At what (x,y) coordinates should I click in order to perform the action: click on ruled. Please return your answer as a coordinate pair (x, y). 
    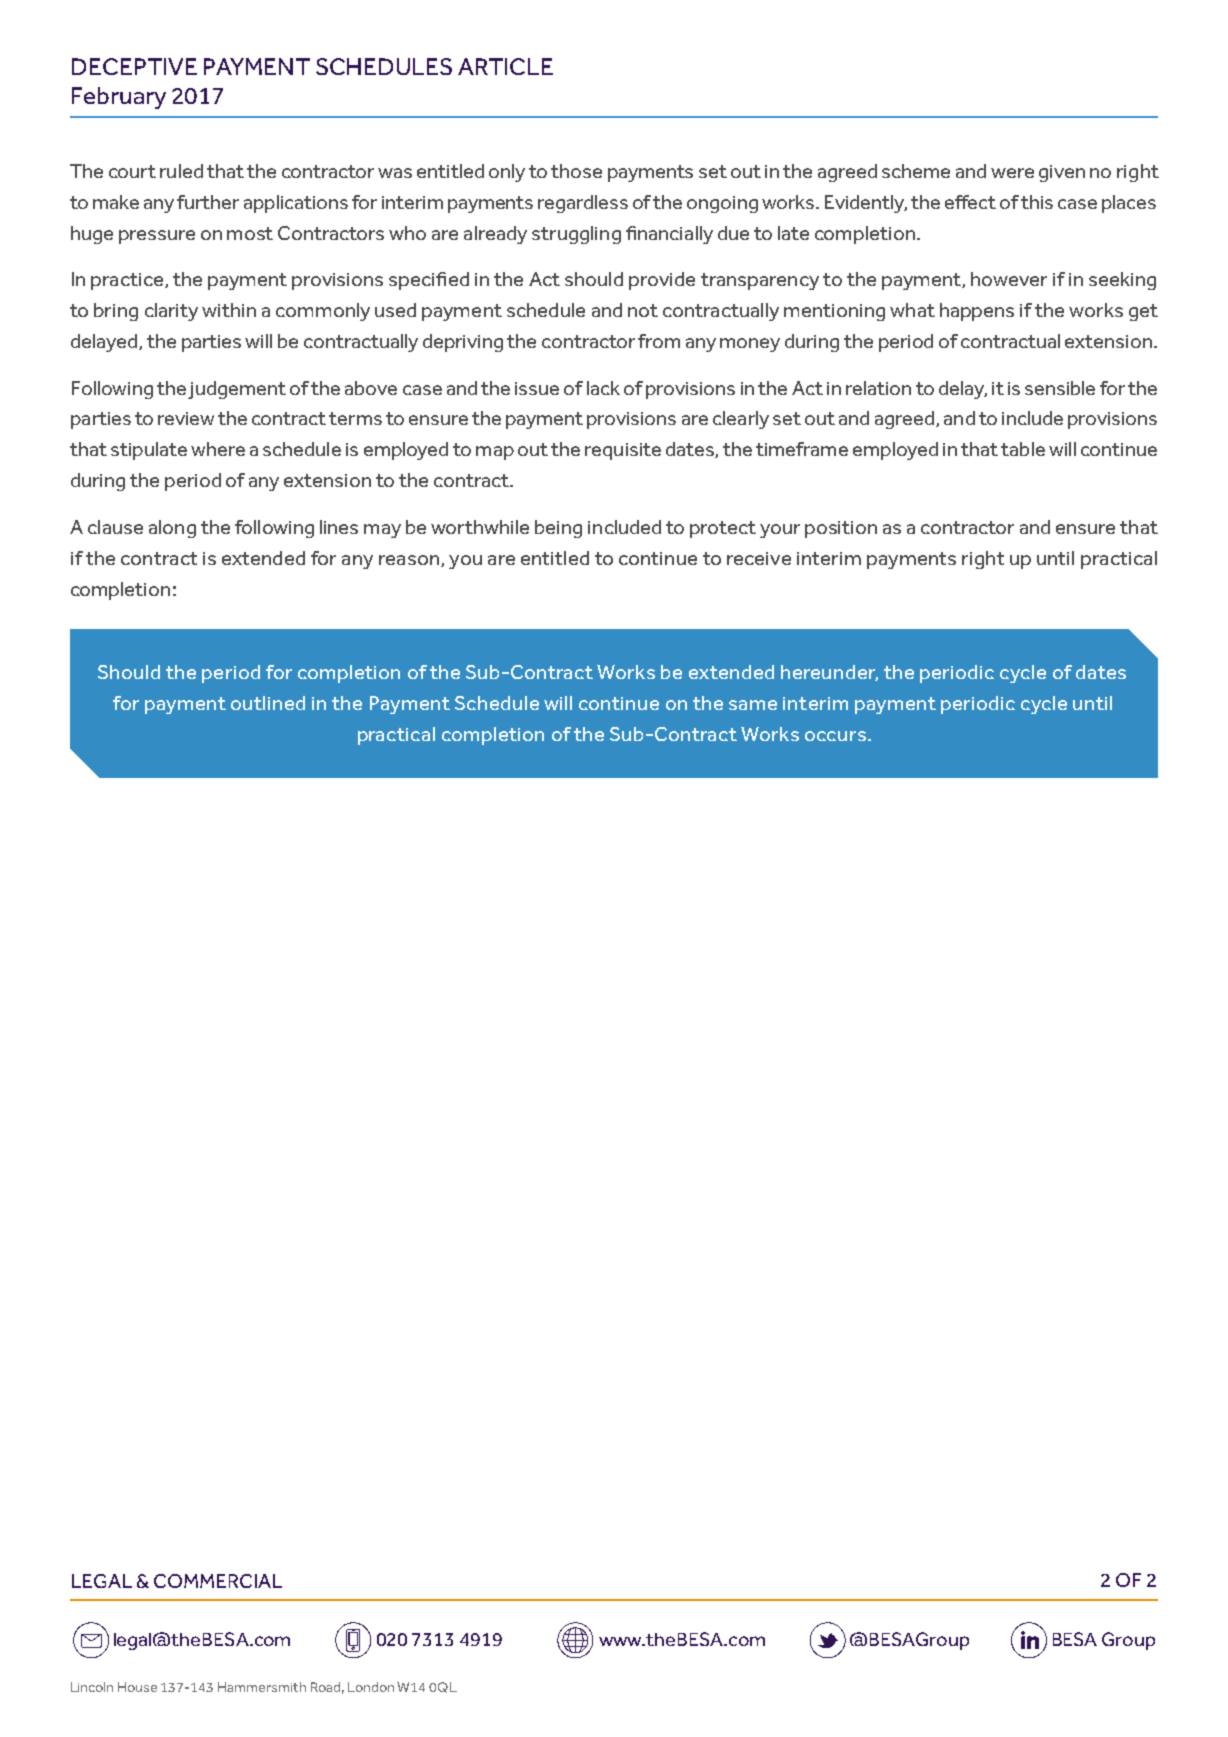
    Looking at the image, I should click on (181, 171).
